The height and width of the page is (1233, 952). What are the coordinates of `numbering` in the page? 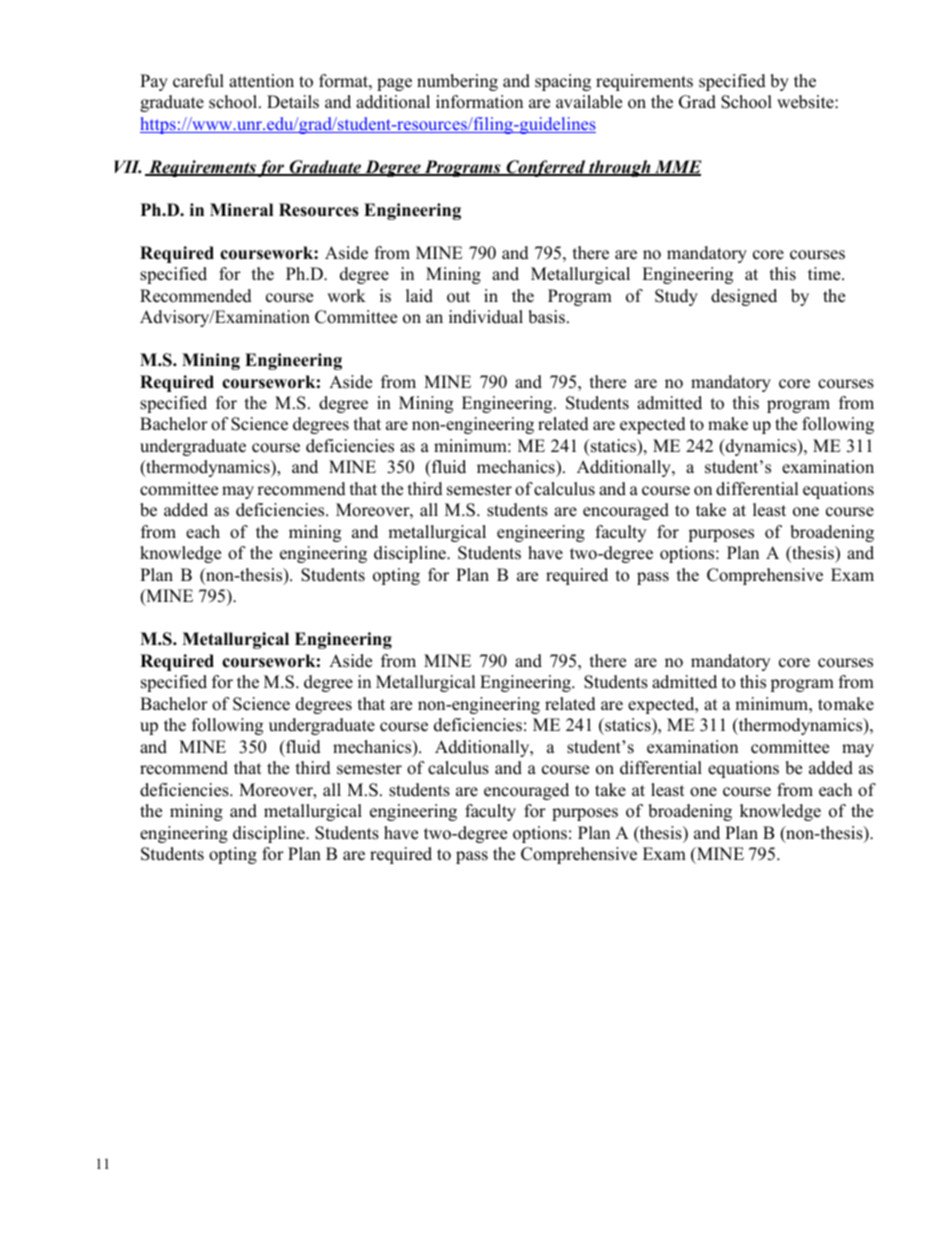 It's located at (457, 82).
